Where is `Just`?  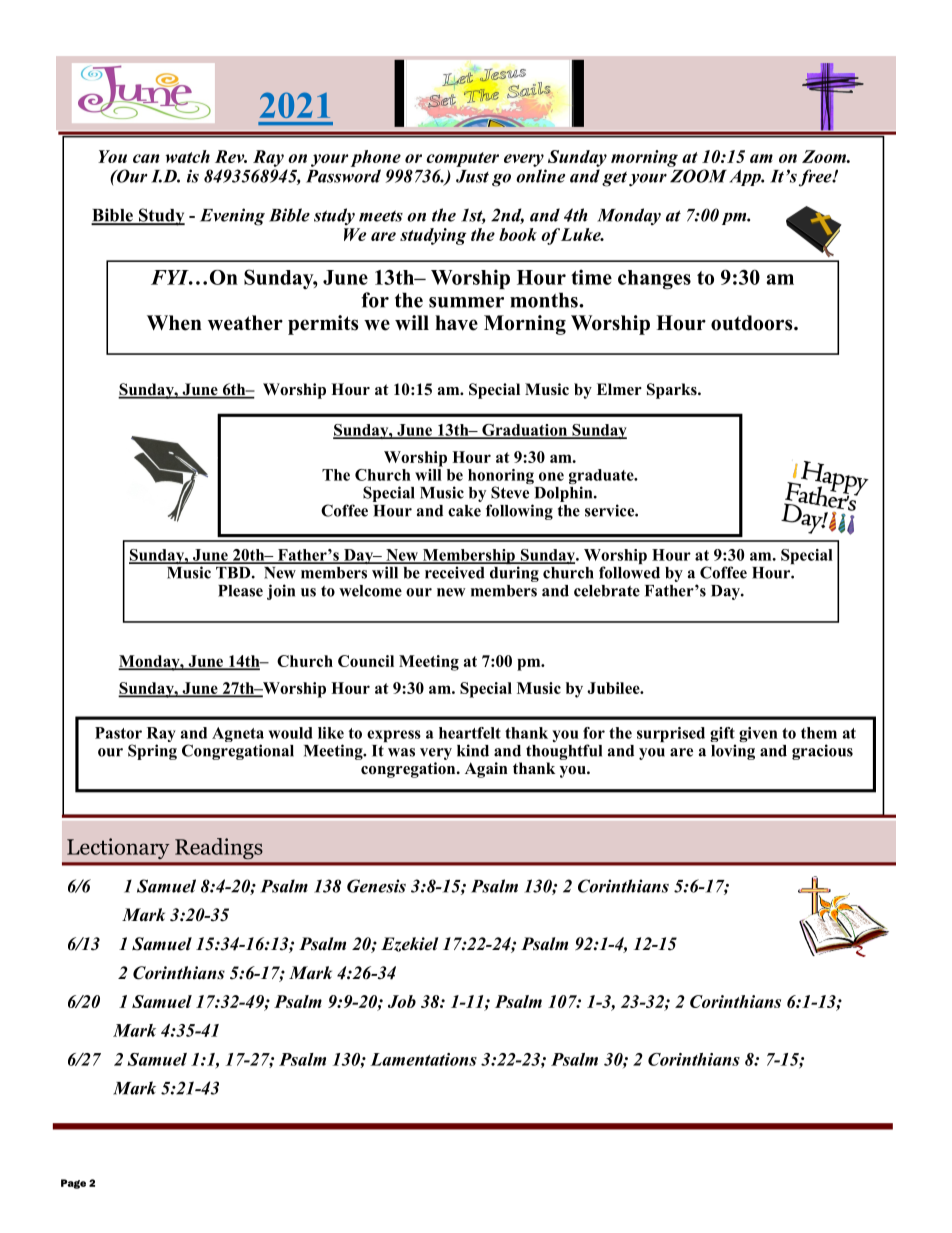
Just is located at coordinates (472, 176).
